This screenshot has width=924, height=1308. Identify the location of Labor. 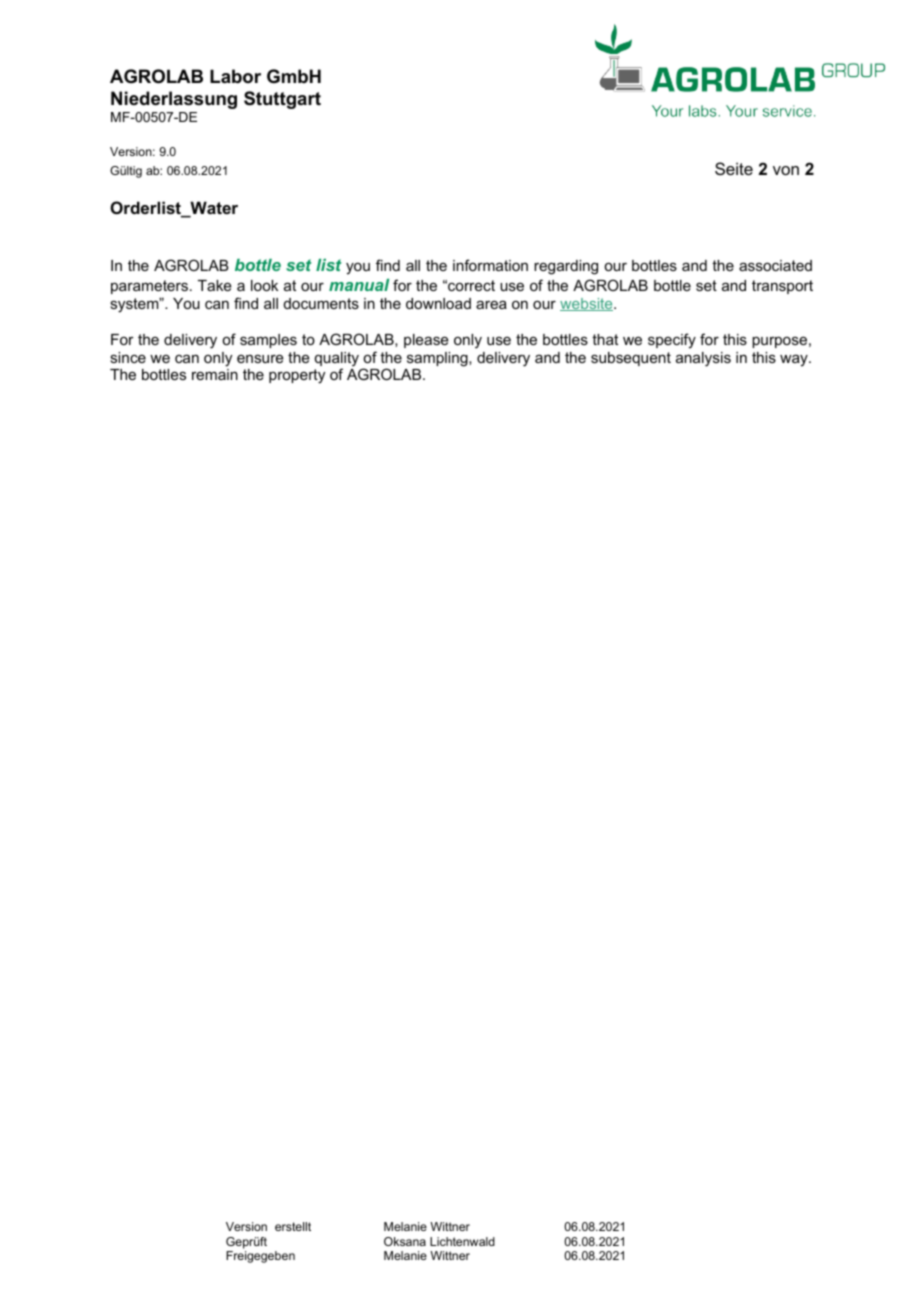
(235, 76).
